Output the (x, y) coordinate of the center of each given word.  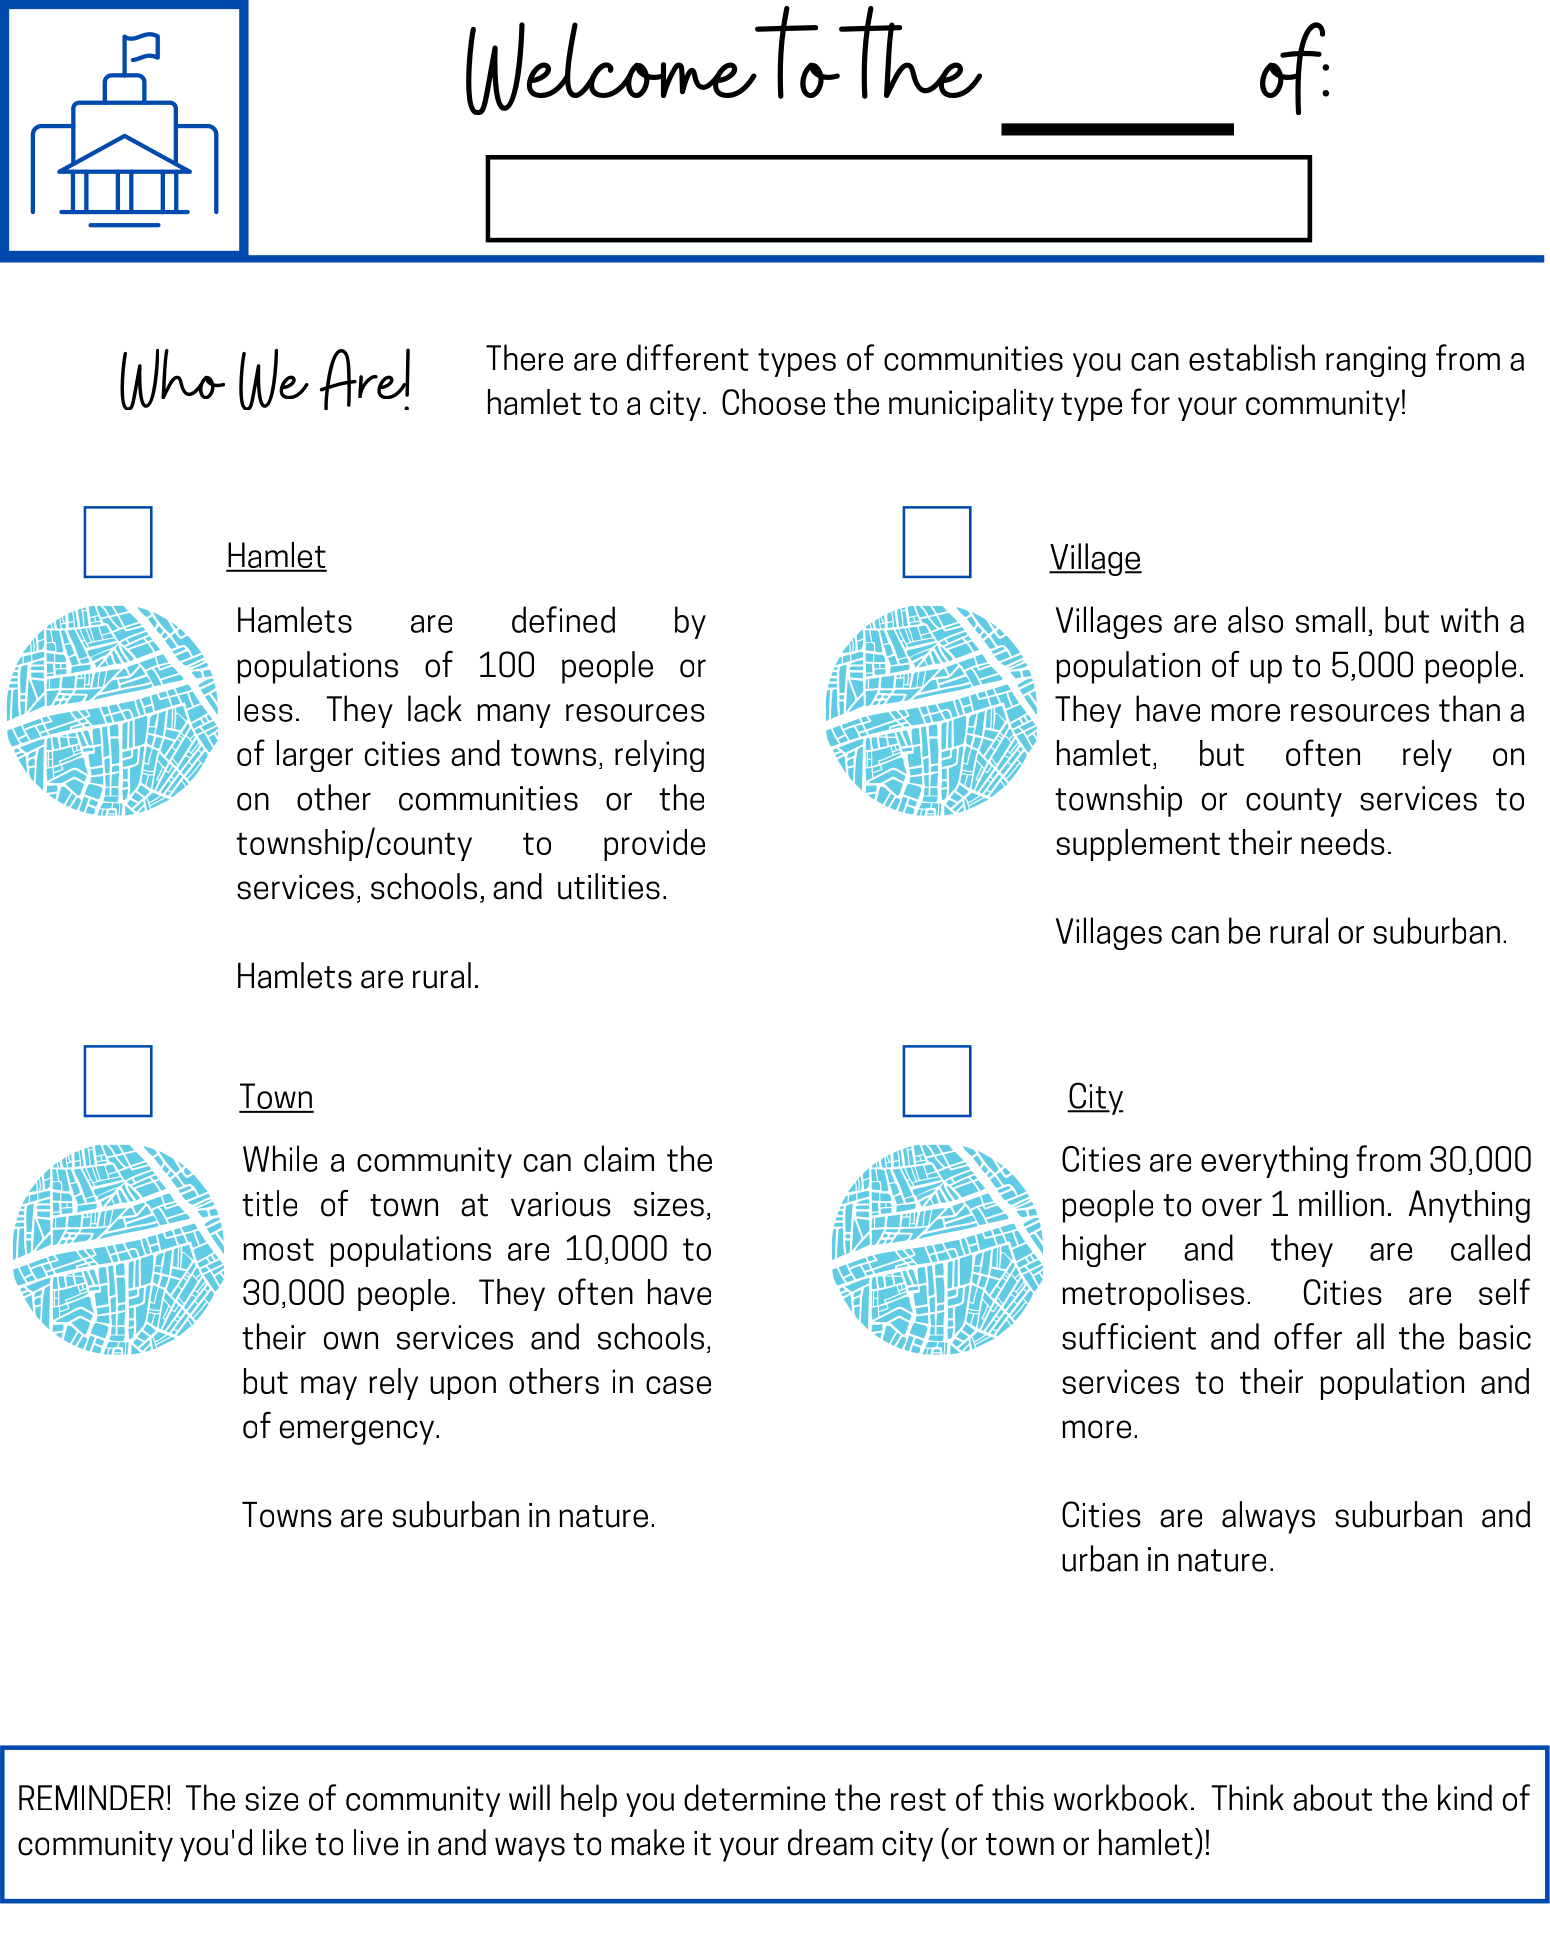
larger (315, 756)
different (688, 357)
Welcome (612, 68)
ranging (1376, 361)
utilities (609, 886)
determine (754, 1797)
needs (1343, 842)
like (284, 1842)
